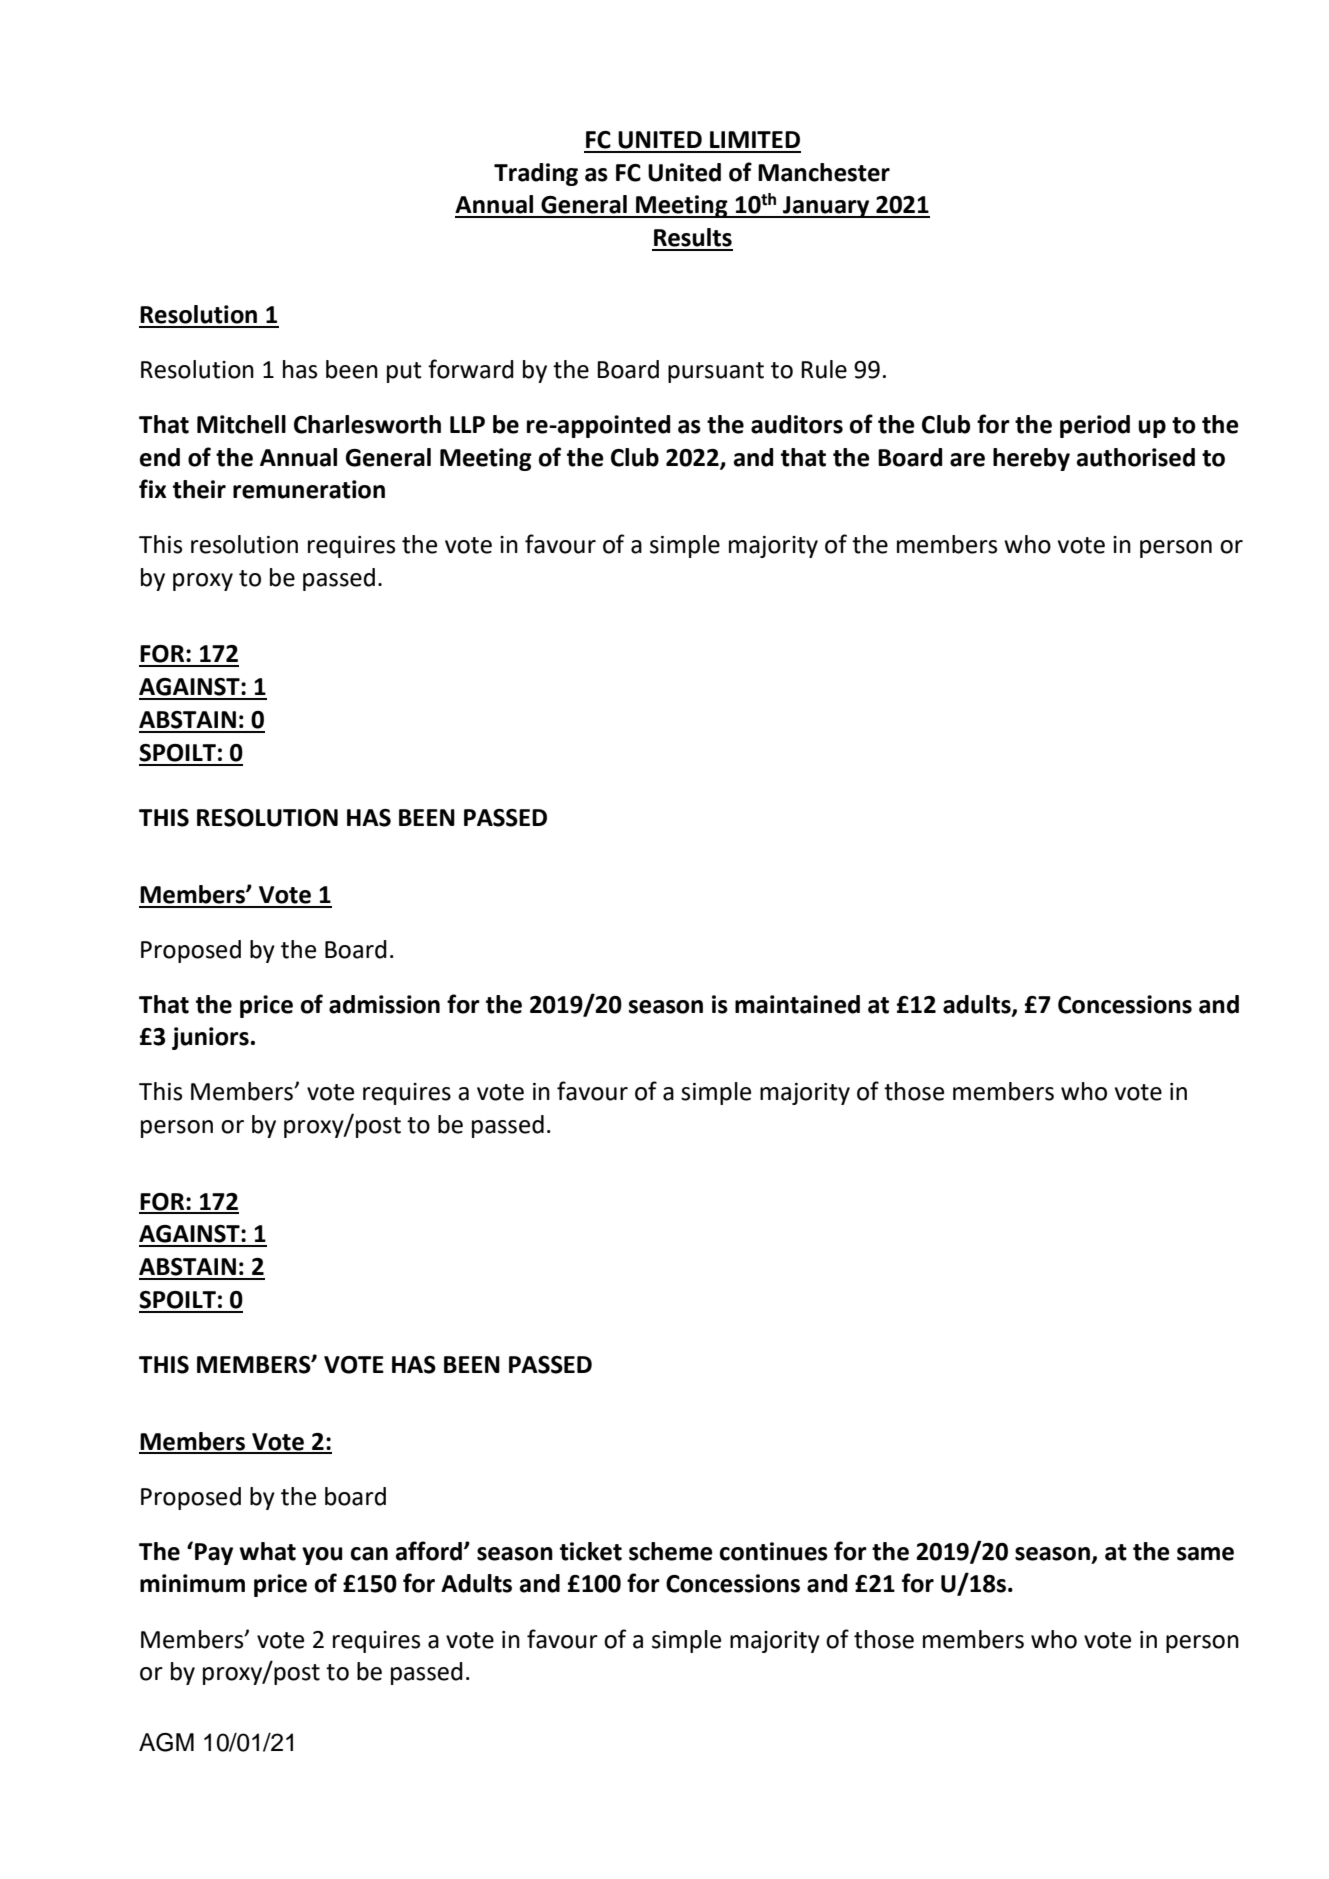 This screenshot has width=1329, height=1879. What do you see at coordinates (670, 1551) in the screenshot?
I see `scheme` at bounding box center [670, 1551].
